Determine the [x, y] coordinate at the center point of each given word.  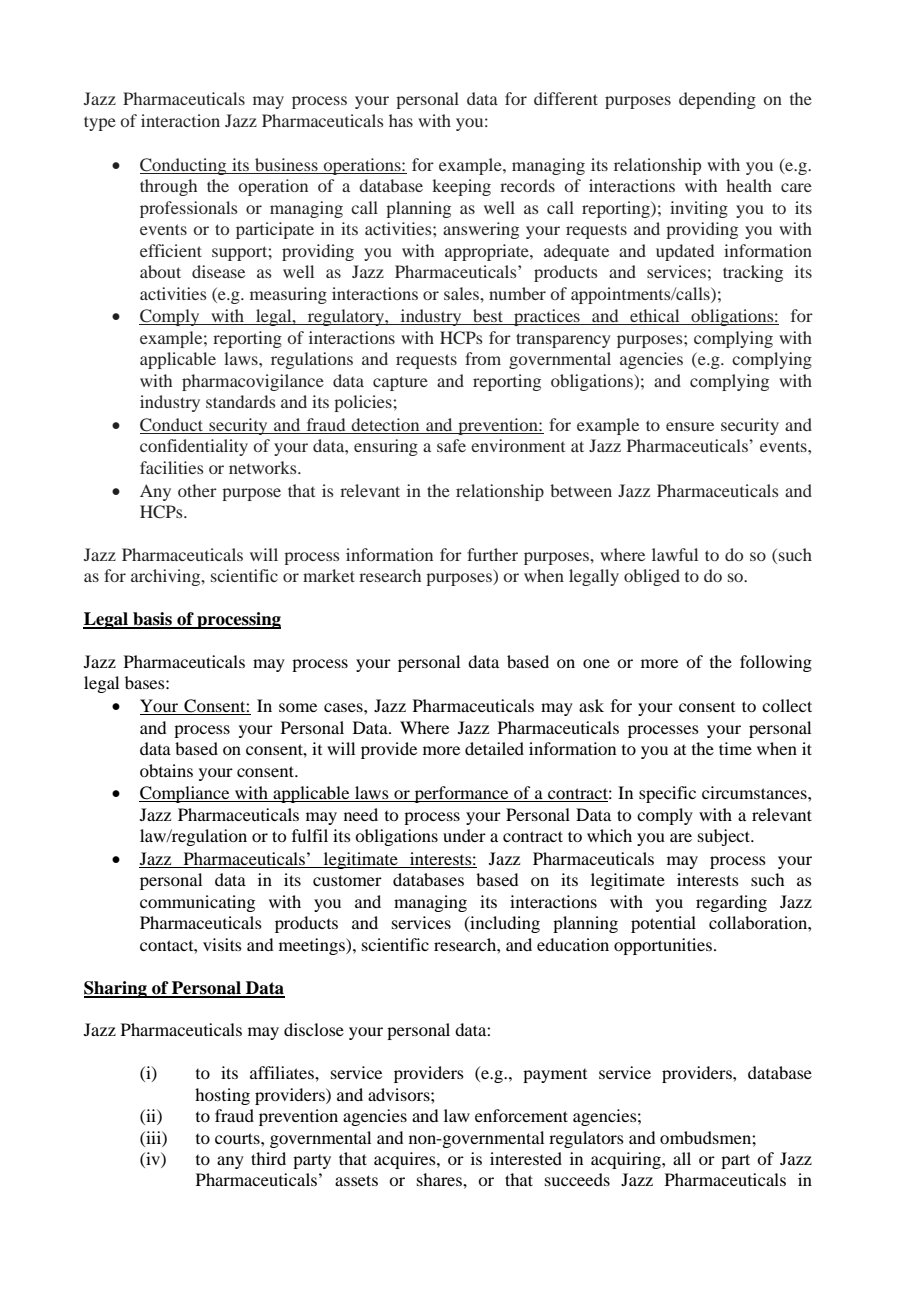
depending [717, 100]
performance [461, 794]
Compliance [185, 794]
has [401, 120]
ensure [690, 426]
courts [238, 1138]
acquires [406, 1160]
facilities [172, 467]
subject [725, 837]
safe [451, 445]
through [168, 187]
